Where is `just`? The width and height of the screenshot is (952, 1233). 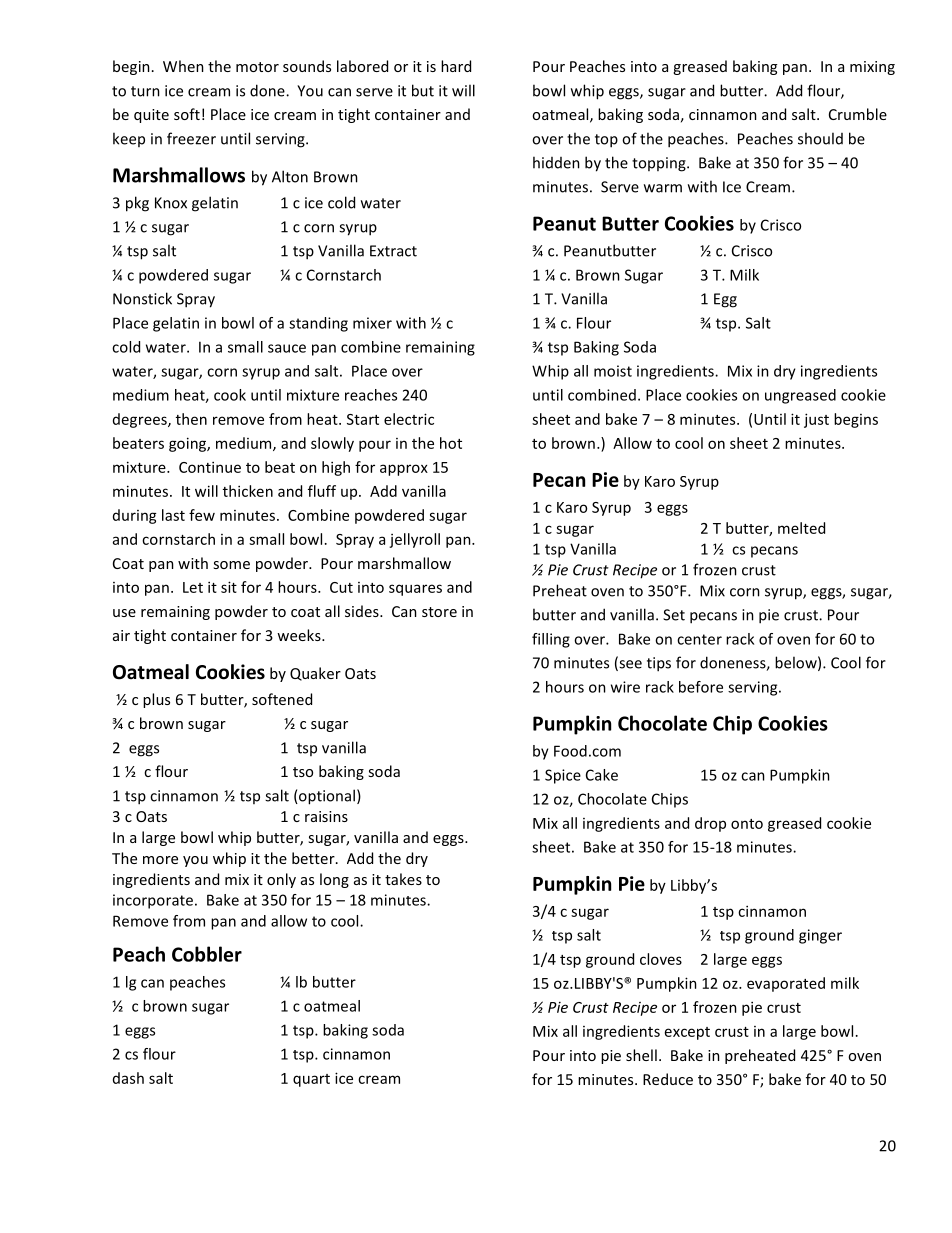
just is located at coordinates (816, 420).
